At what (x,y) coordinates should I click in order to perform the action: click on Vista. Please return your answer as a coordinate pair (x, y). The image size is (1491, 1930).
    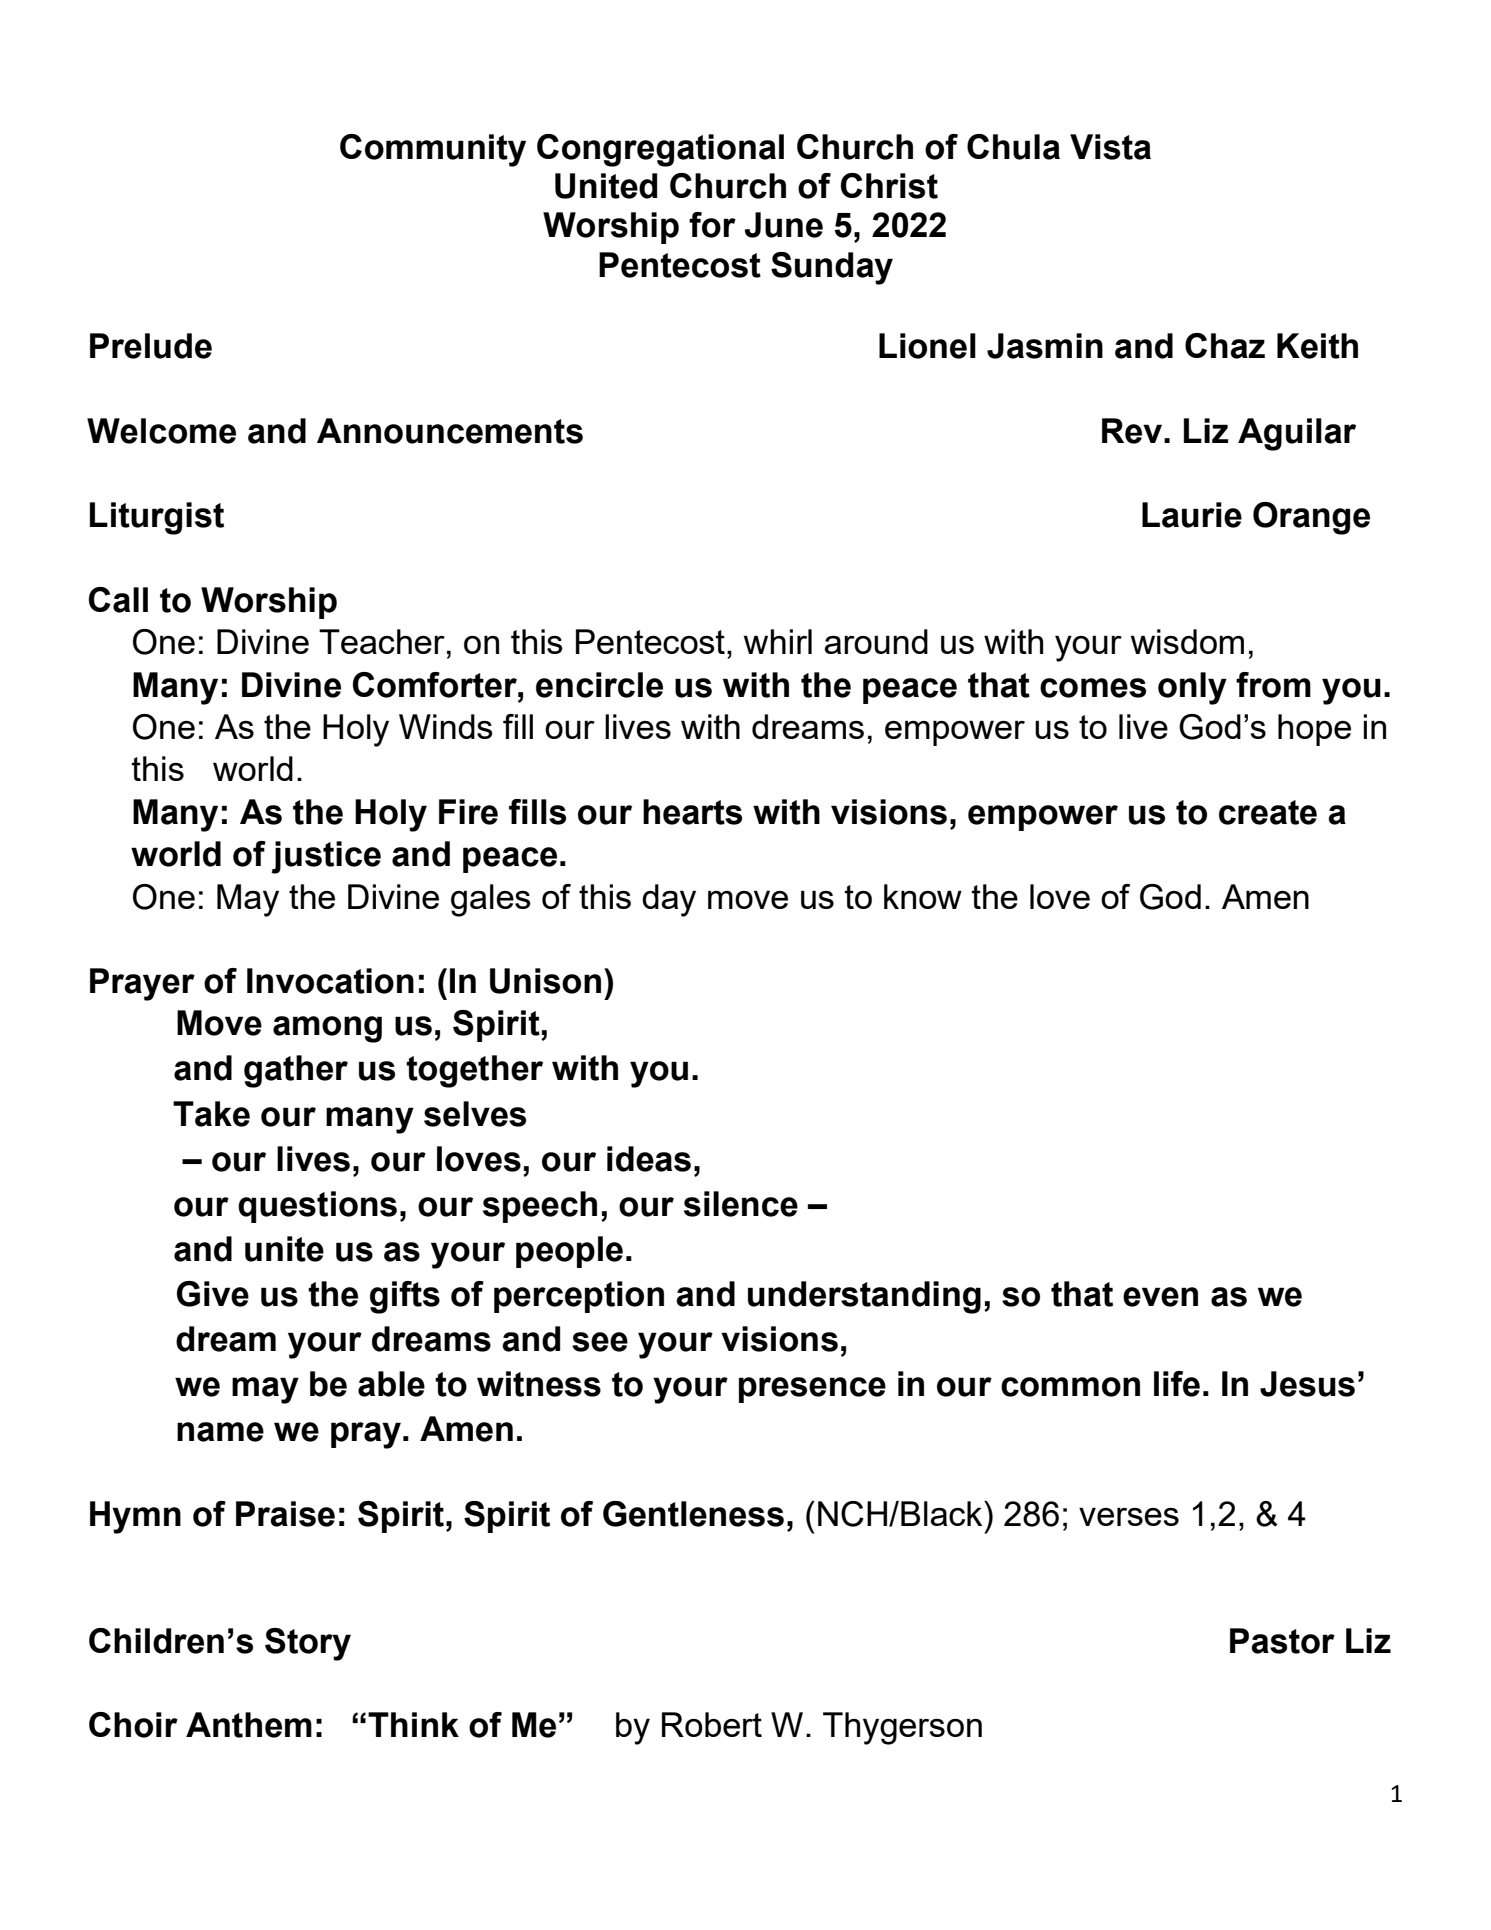
    Looking at the image, I should click on (1110, 147).
